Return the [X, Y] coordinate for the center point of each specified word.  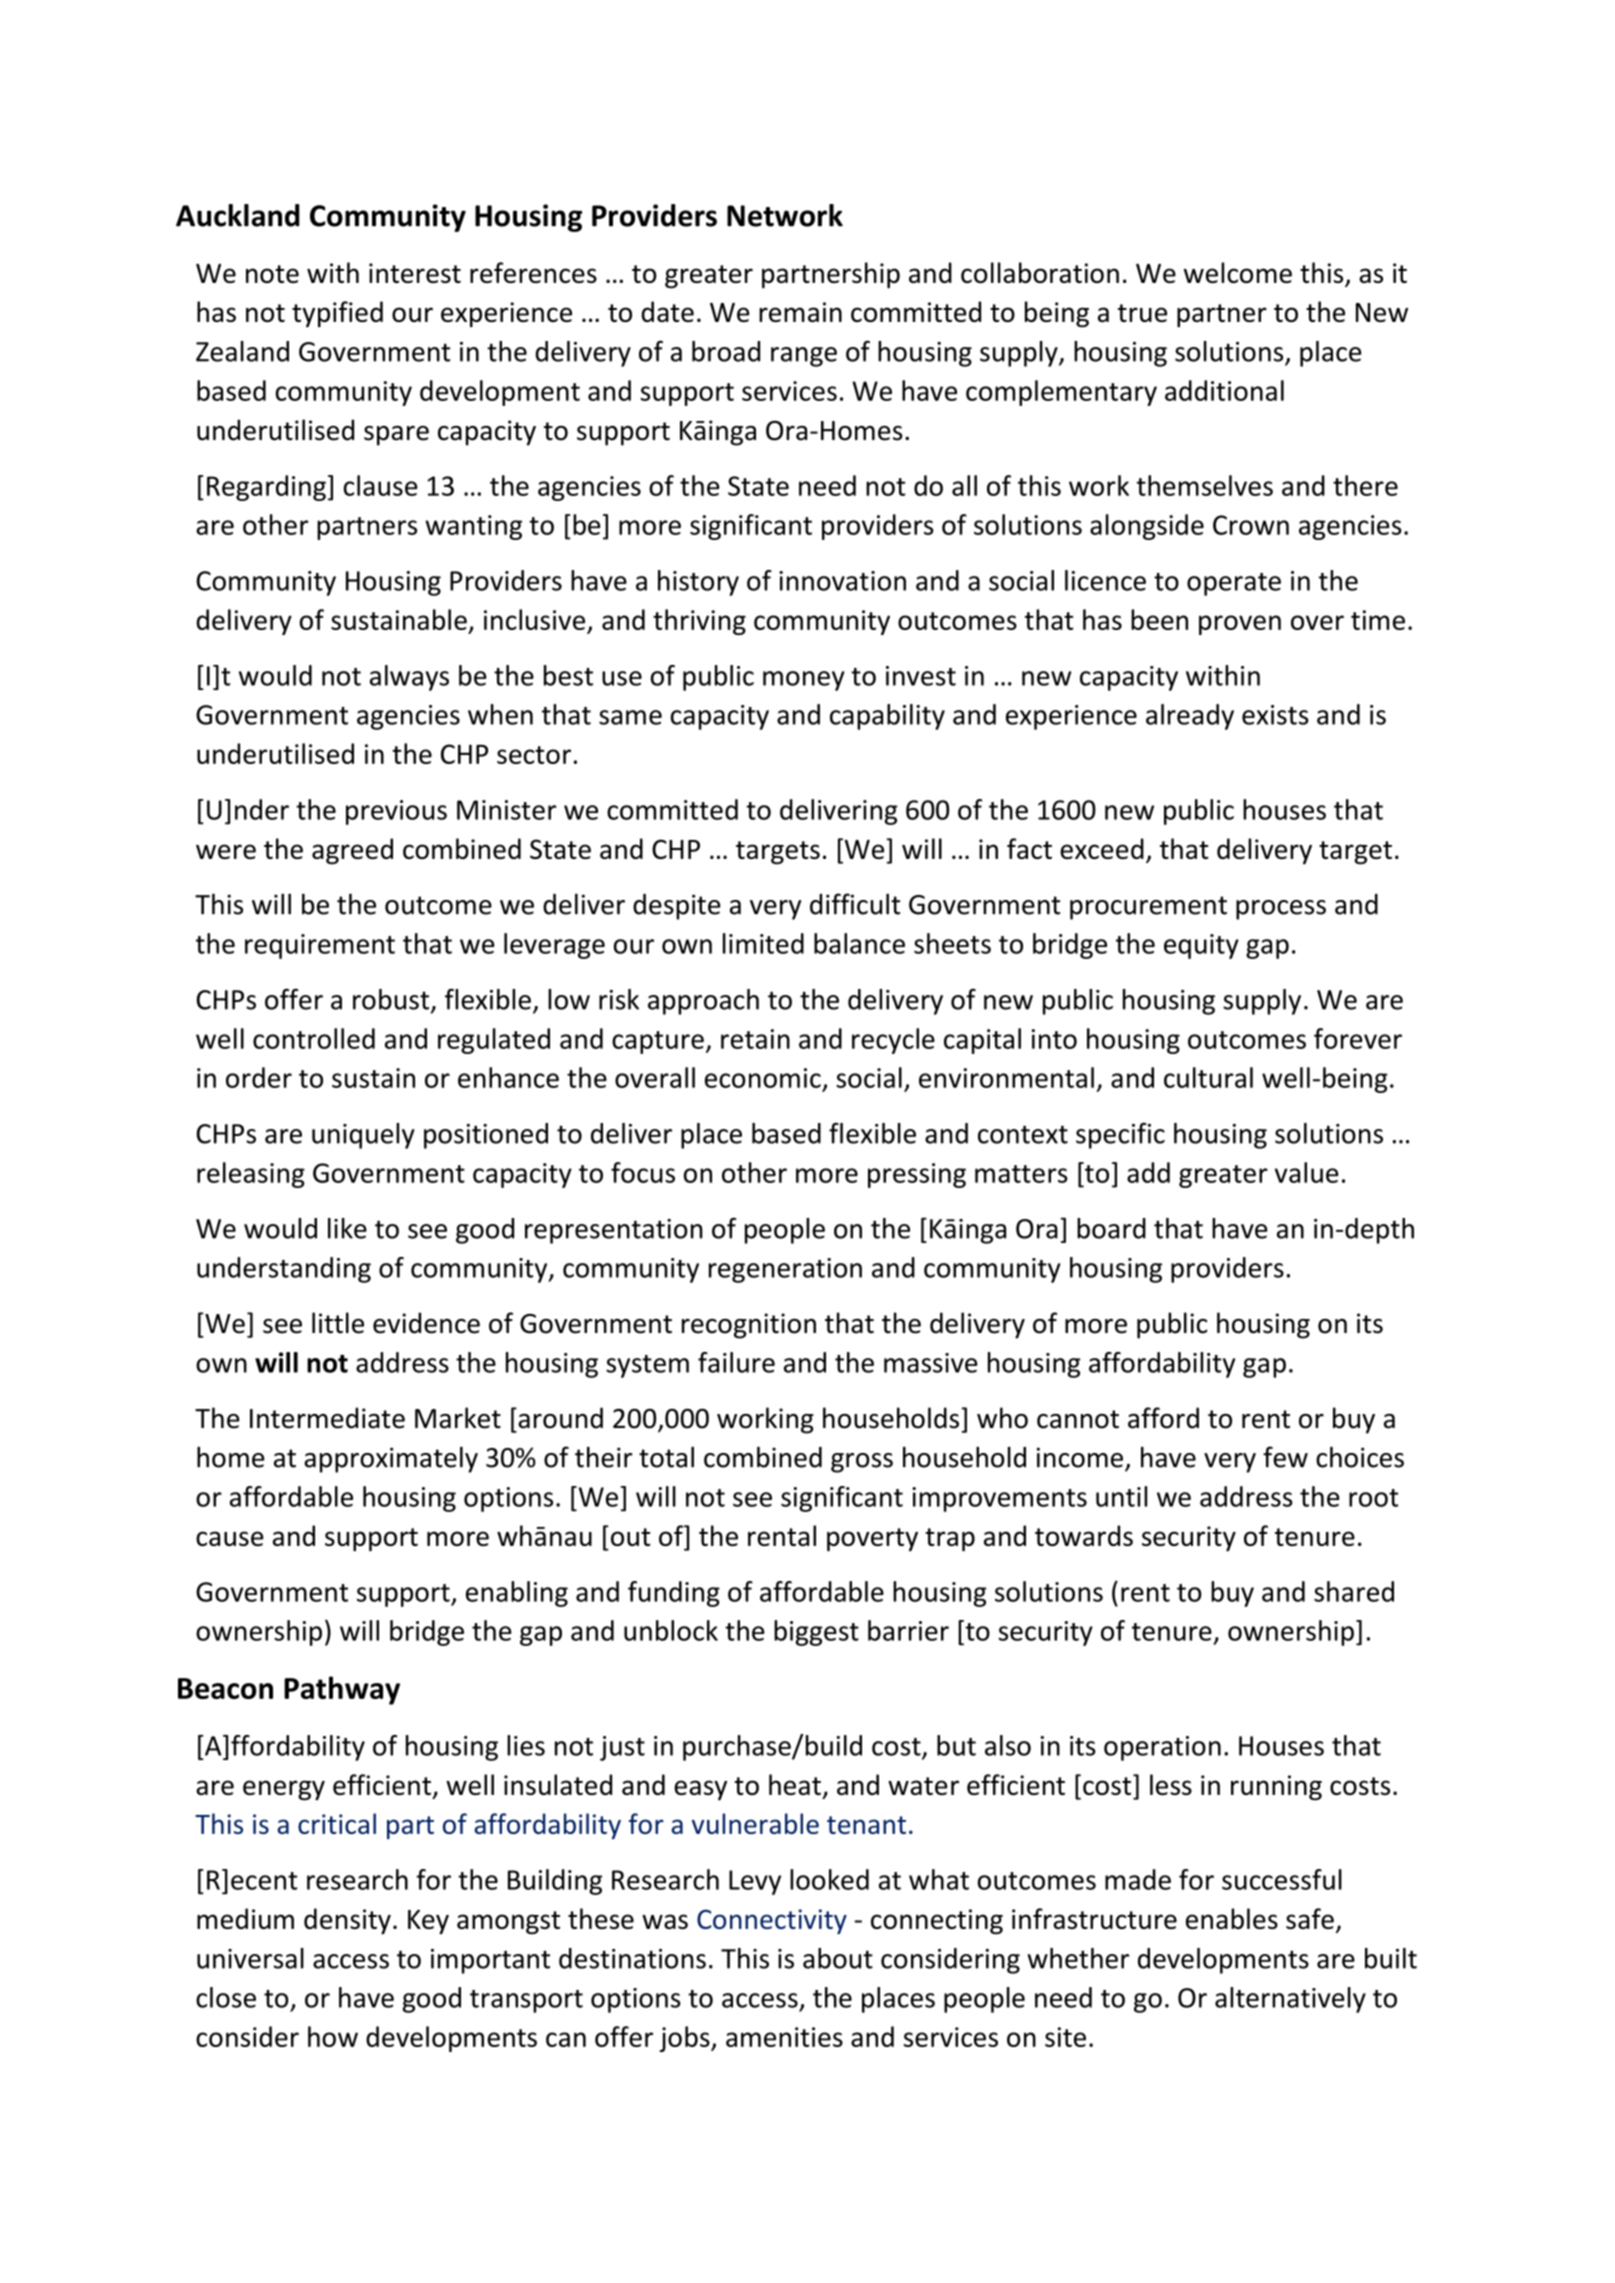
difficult [855, 904]
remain [800, 312]
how [333, 2036]
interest [415, 273]
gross [862, 1463]
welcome [1238, 272]
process [1281, 910]
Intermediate [327, 1418]
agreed [352, 851]
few [1285, 1457]
